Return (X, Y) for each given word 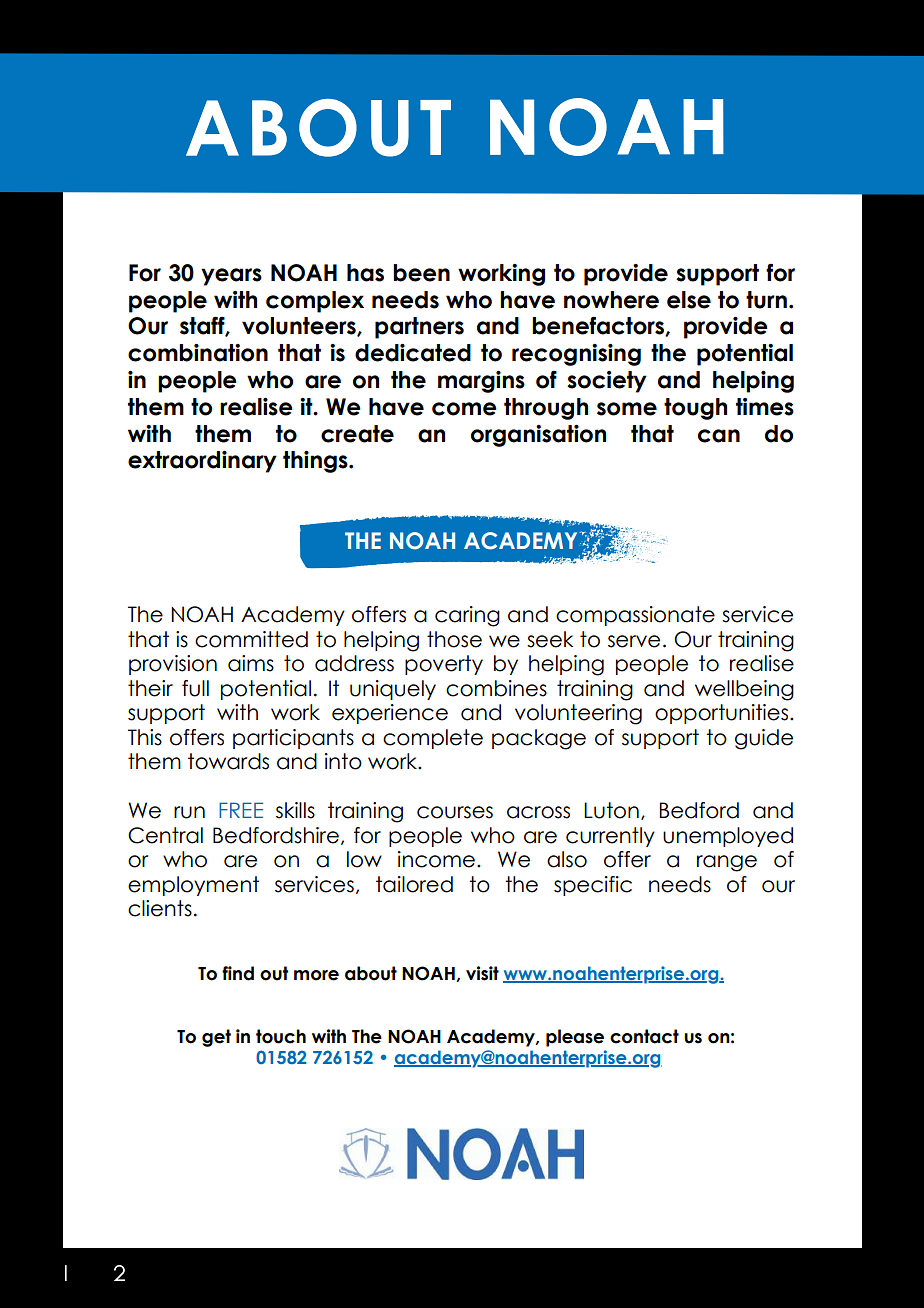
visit (482, 973)
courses (455, 812)
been (421, 273)
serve (634, 641)
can (719, 436)
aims (251, 663)
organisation (538, 436)
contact (644, 1036)
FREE (241, 810)
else (689, 300)
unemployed (728, 837)
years (231, 277)
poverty (444, 665)
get (216, 1038)
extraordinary (202, 462)
